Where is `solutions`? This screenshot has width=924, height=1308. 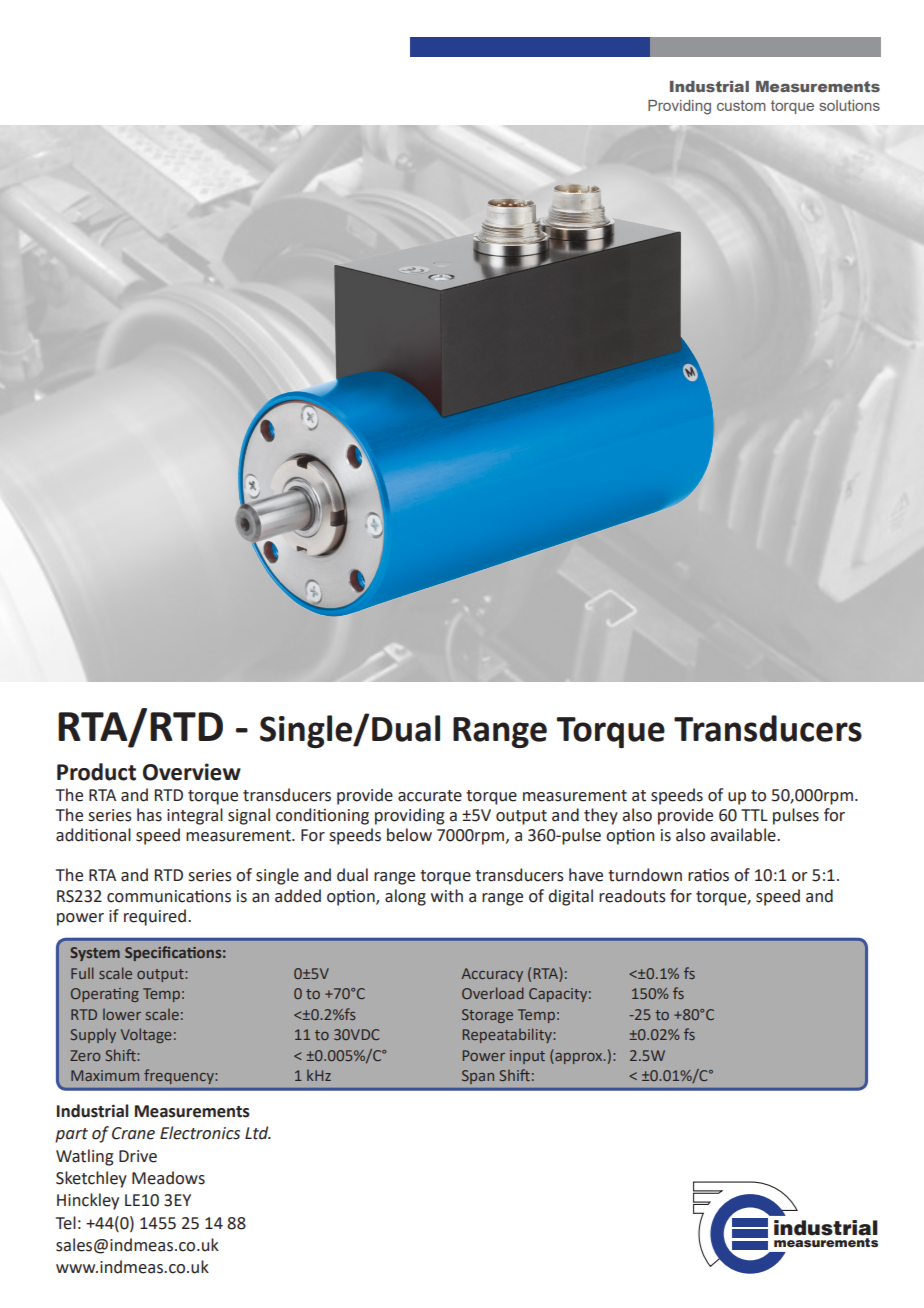
solutions is located at coordinates (849, 105).
